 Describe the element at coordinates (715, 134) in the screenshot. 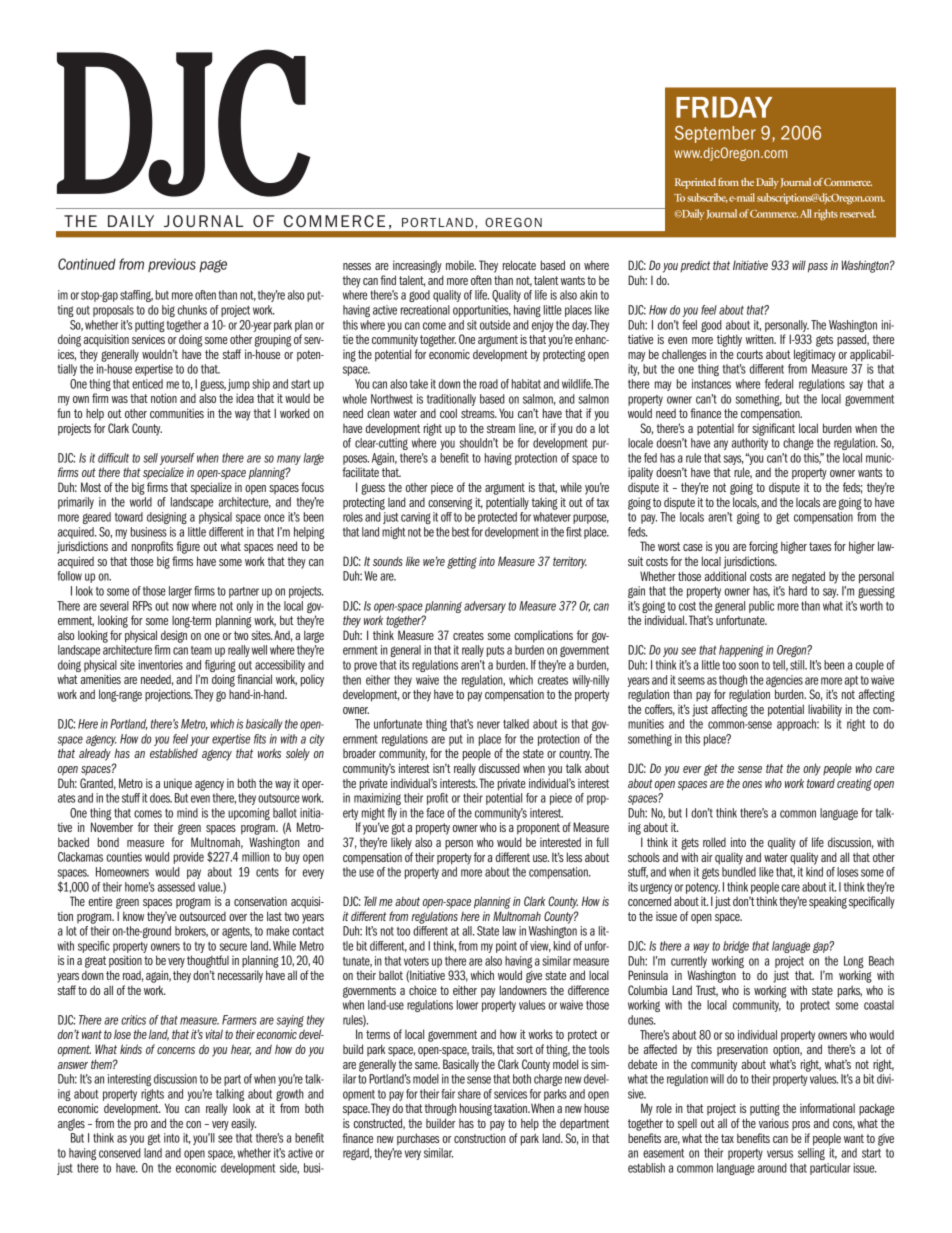

I see `September` at that location.
